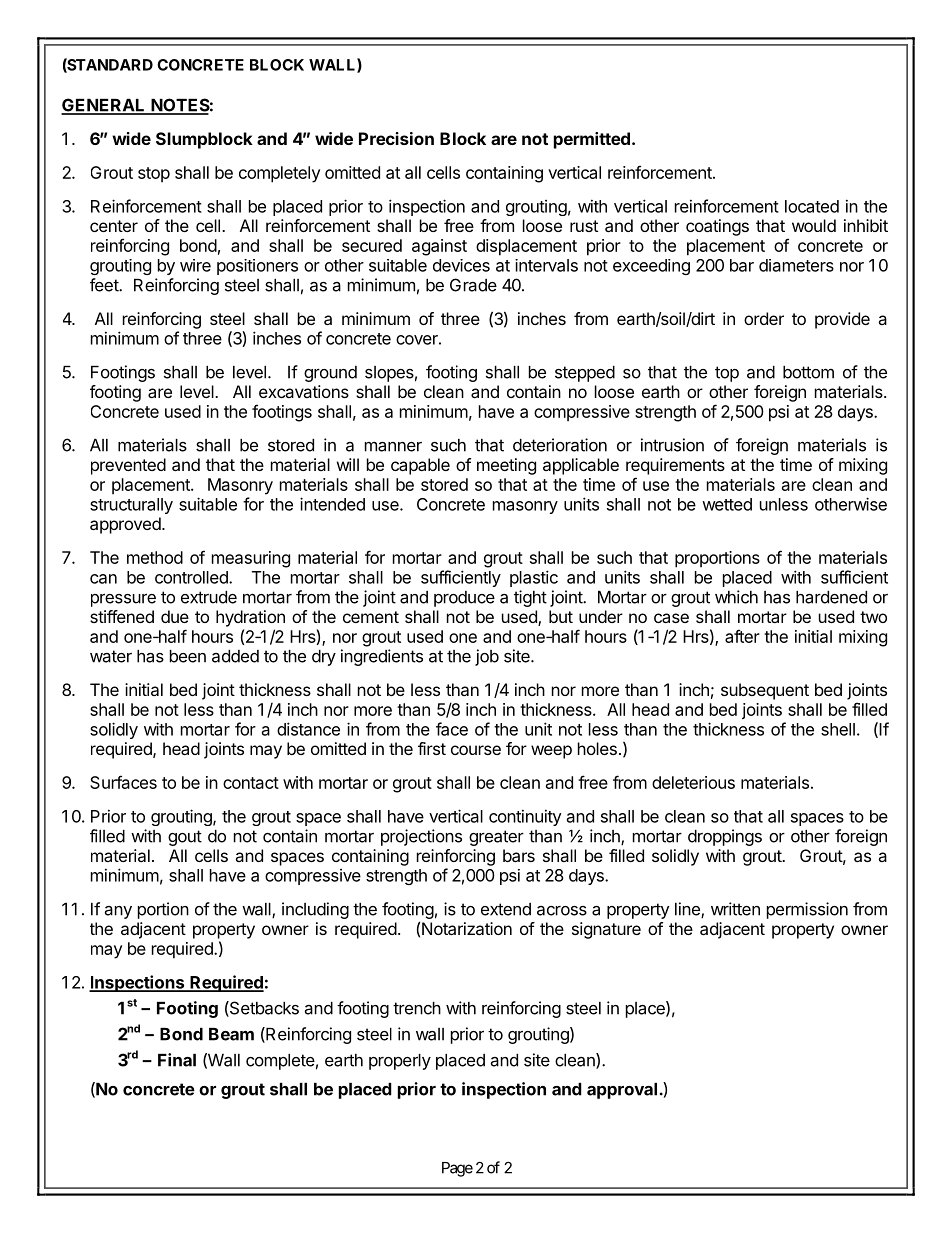 The width and height of the document is (952, 1233). What do you see at coordinates (251, 783) in the document?
I see `contact` at bounding box center [251, 783].
